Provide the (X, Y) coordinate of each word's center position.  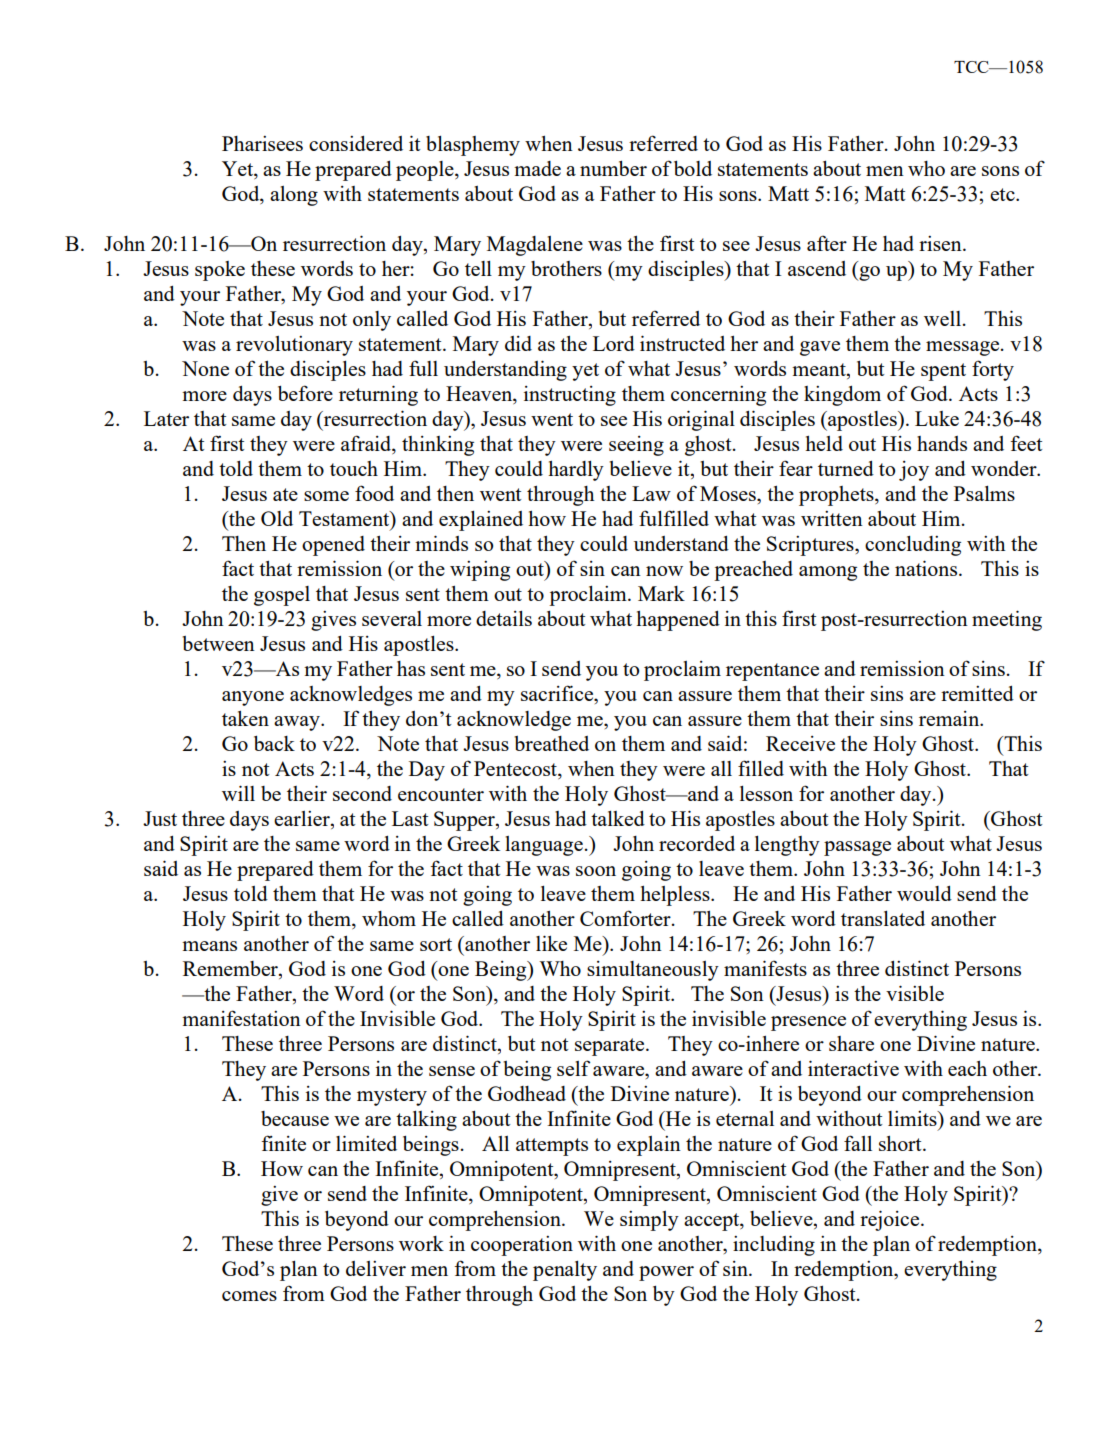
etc (1003, 194)
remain (950, 718)
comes (249, 1296)
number (613, 168)
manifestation (241, 1018)
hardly (576, 471)
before (305, 393)
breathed (551, 743)
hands (942, 443)
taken (245, 718)
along (294, 196)
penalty (565, 1271)
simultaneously (653, 971)
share (851, 1043)
